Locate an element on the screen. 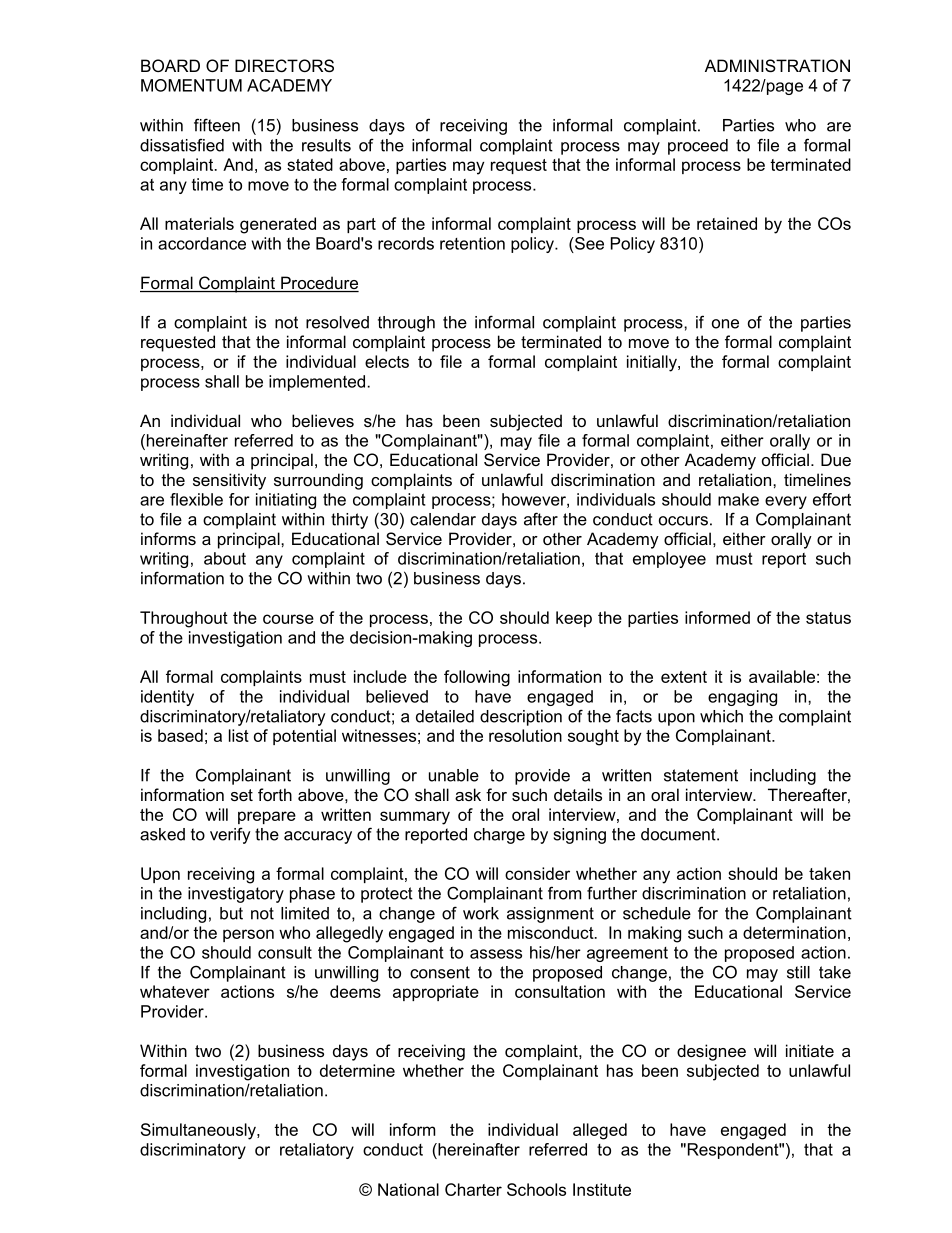  initiate is located at coordinates (810, 1050).
